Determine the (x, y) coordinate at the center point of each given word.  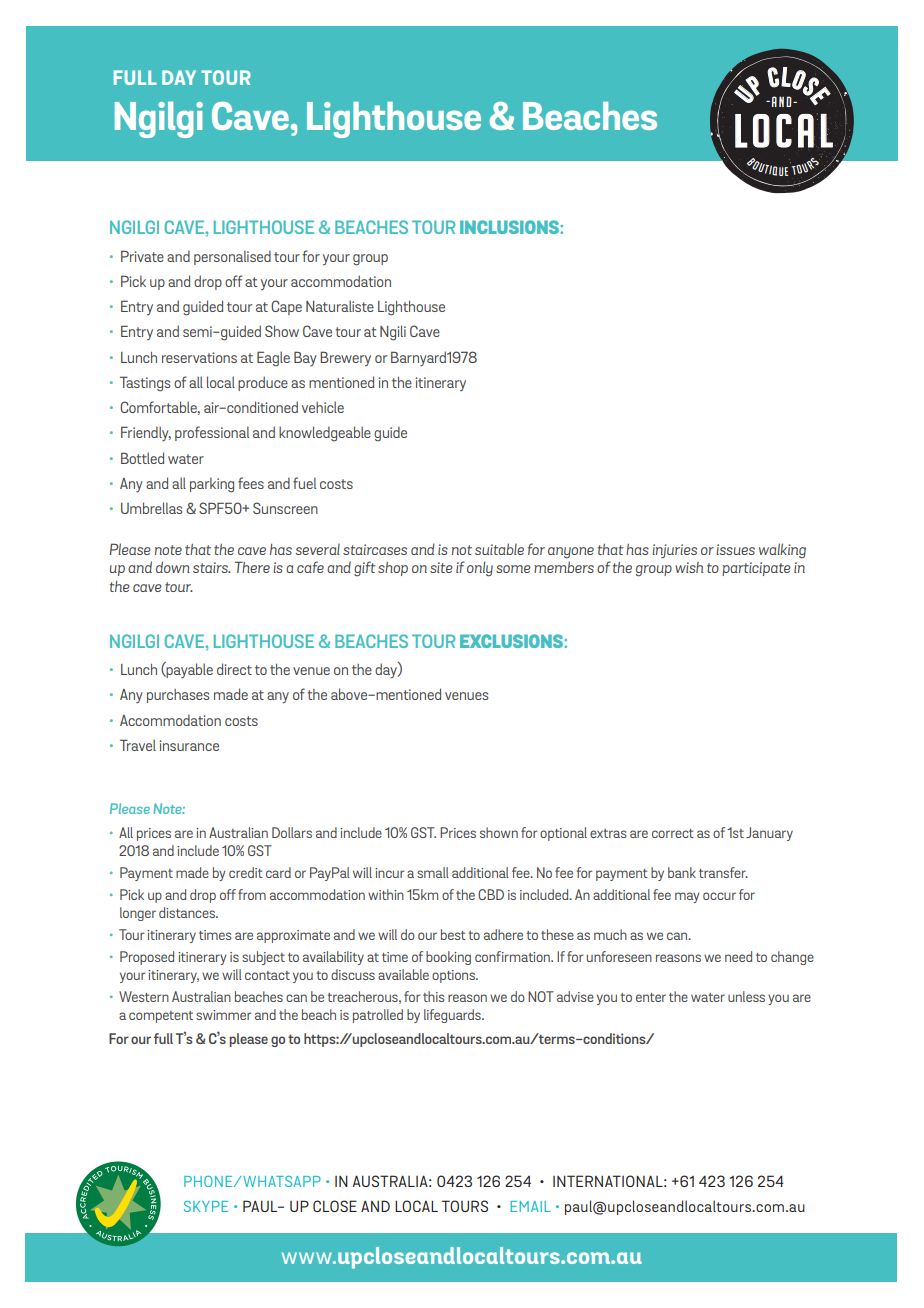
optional (563, 834)
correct (673, 833)
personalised (232, 257)
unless (746, 996)
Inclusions (510, 227)
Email (531, 1206)
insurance (189, 745)
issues (735, 549)
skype (206, 1206)
